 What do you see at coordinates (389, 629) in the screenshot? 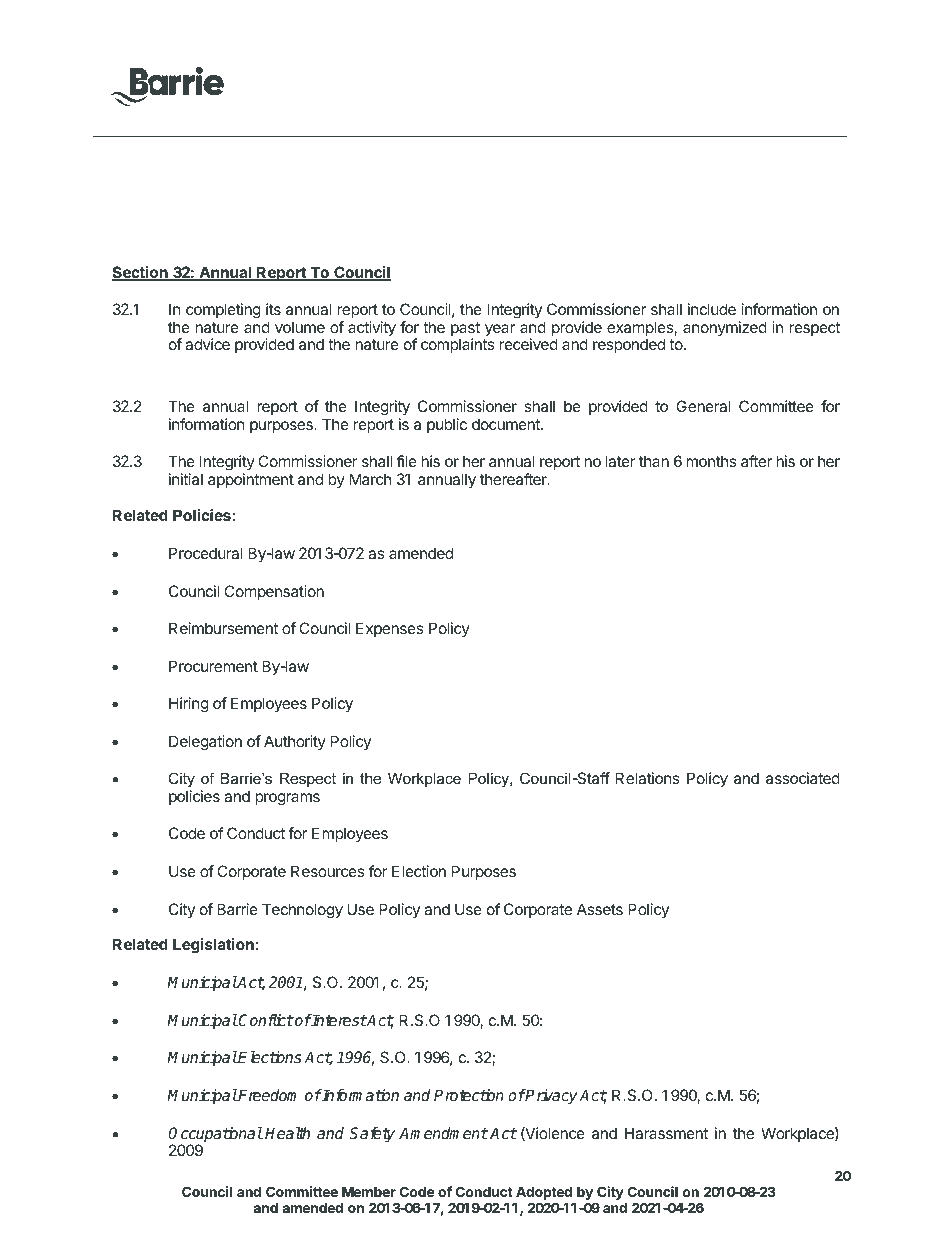
I see `Expenses` at bounding box center [389, 629].
